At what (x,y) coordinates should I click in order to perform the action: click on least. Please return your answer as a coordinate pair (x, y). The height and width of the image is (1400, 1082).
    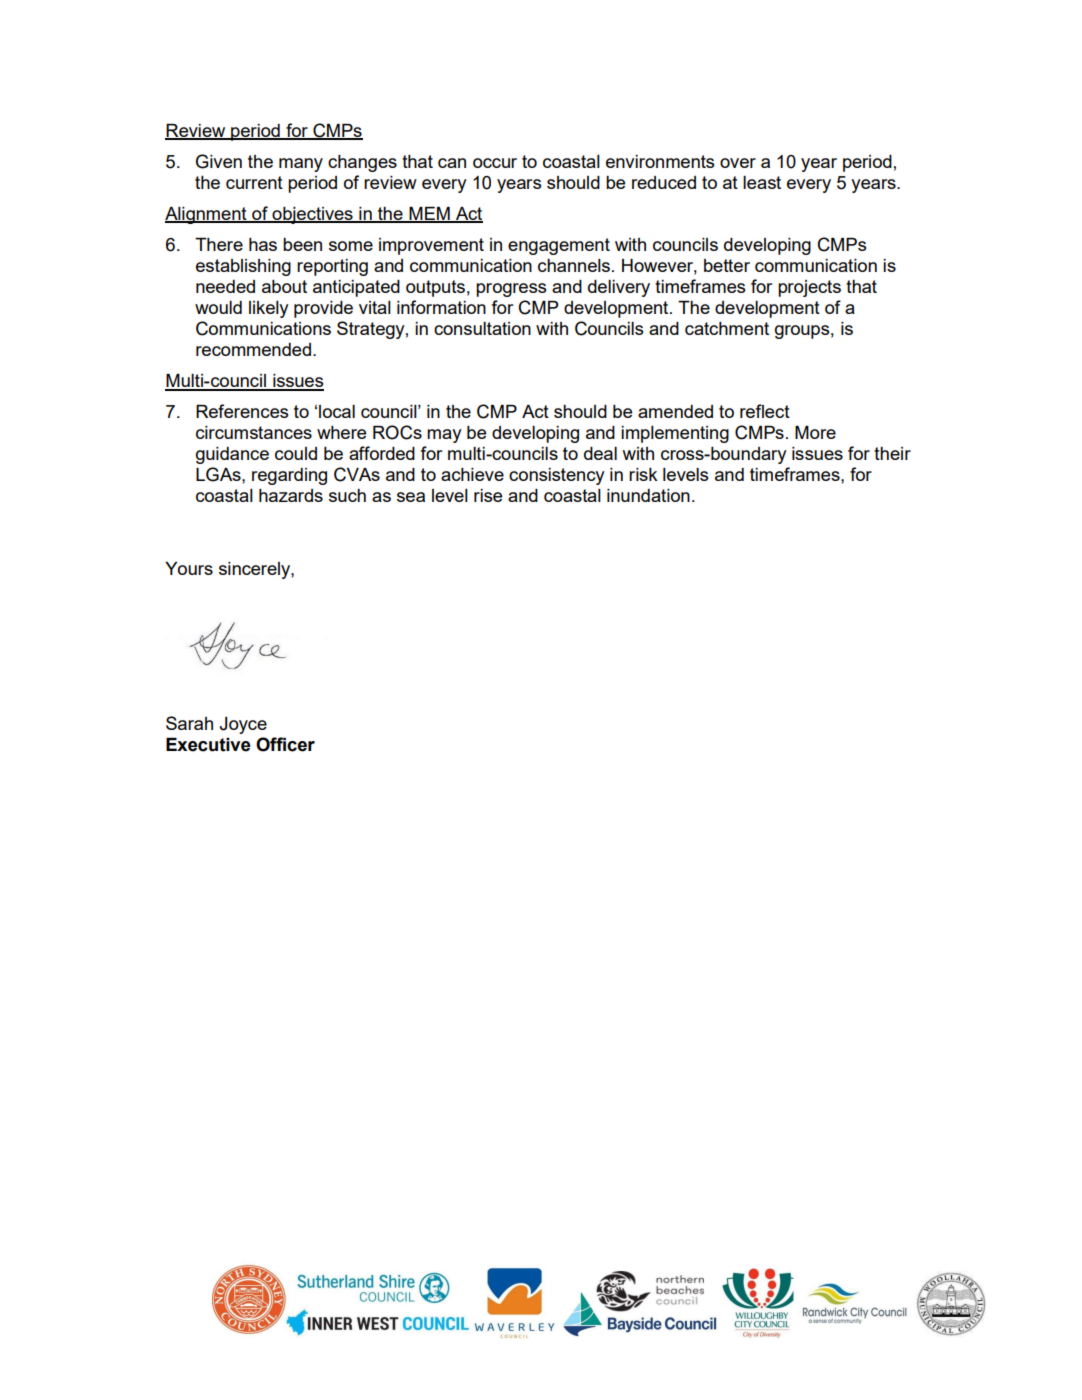
    Looking at the image, I should click on (762, 182).
